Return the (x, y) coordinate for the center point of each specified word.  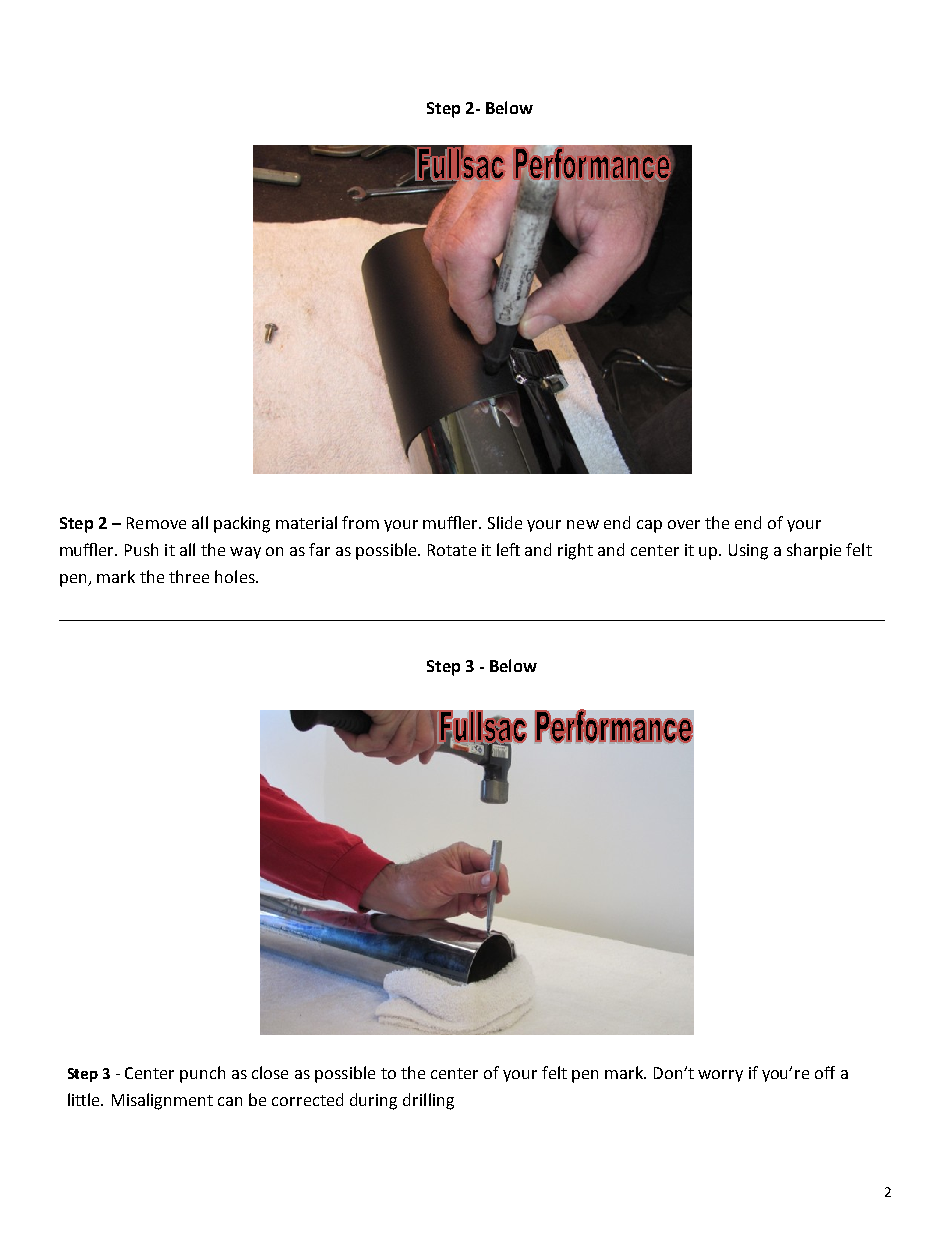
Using (748, 552)
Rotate (452, 550)
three (189, 576)
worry (720, 1076)
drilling (428, 1101)
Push (141, 549)
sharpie (814, 551)
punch (202, 1074)
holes (236, 576)
